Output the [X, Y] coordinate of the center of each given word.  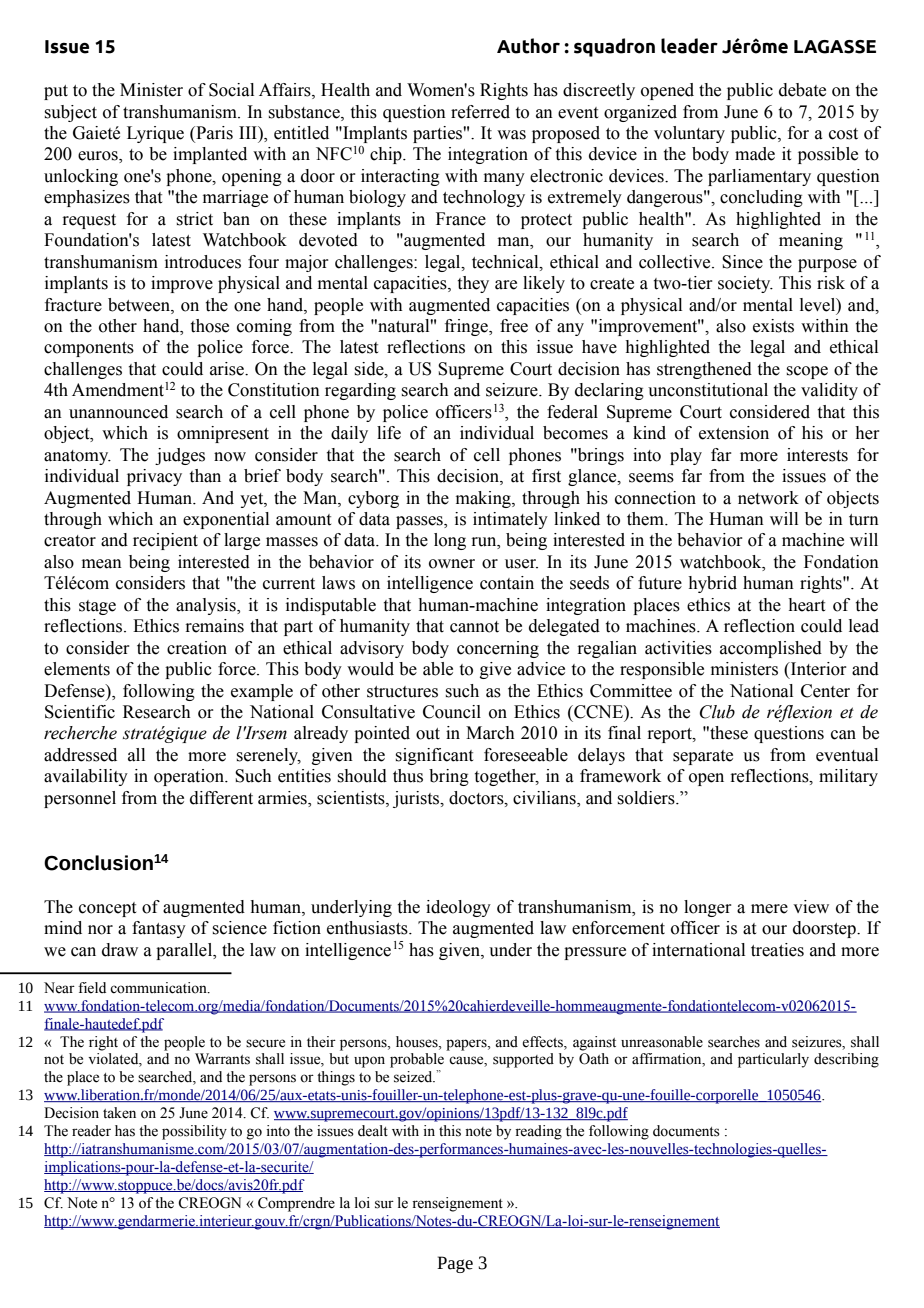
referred [480, 112]
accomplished [771, 649]
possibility [194, 1132]
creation [197, 648]
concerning [498, 649]
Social [231, 90]
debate [802, 90]
